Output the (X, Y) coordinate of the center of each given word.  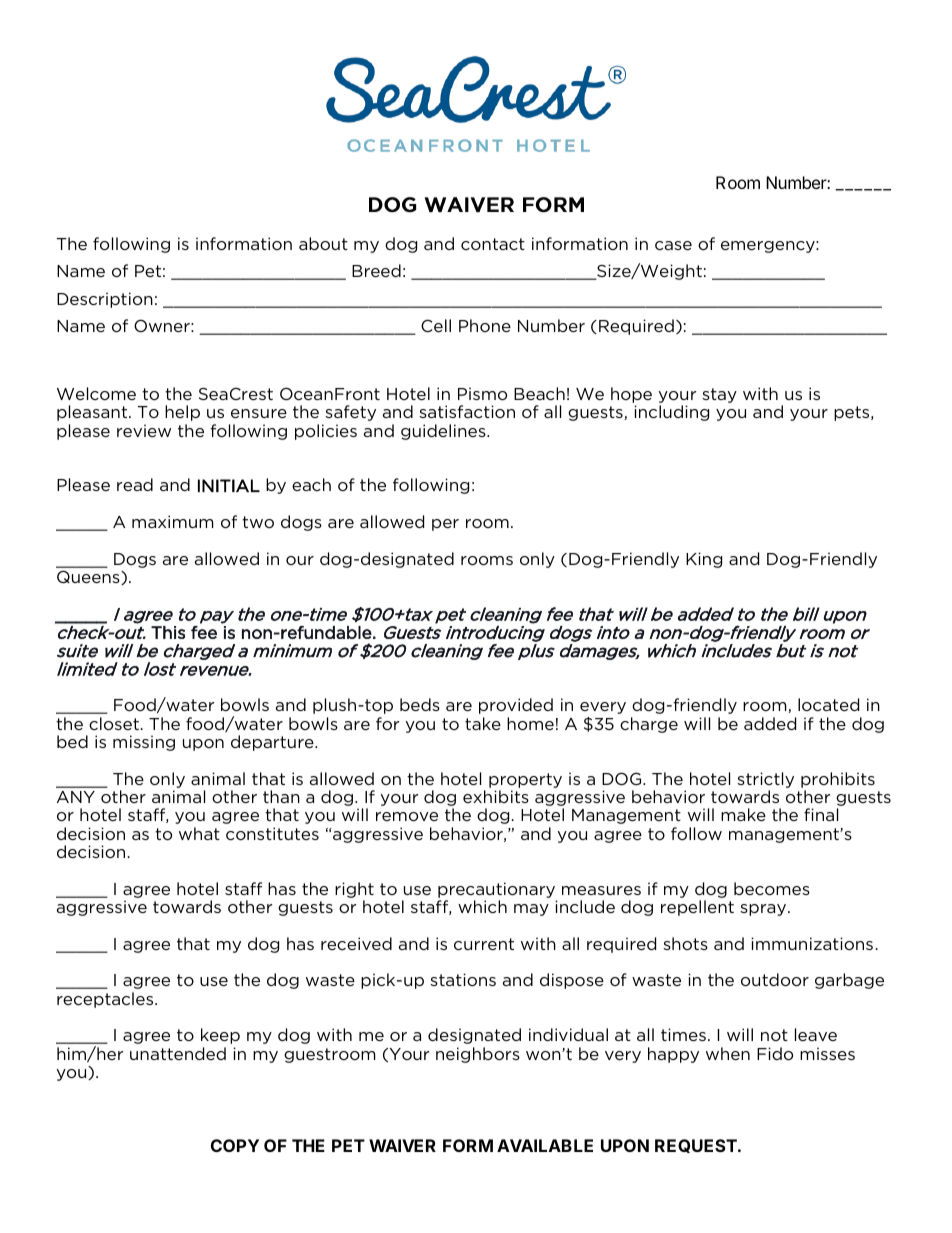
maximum (173, 521)
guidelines (444, 432)
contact (493, 244)
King (704, 560)
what (199, 833)
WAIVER (402, 1145)
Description (105, 300)
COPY (235, 1145)
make (743, 814)
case (673, 245)
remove (407, 816)
